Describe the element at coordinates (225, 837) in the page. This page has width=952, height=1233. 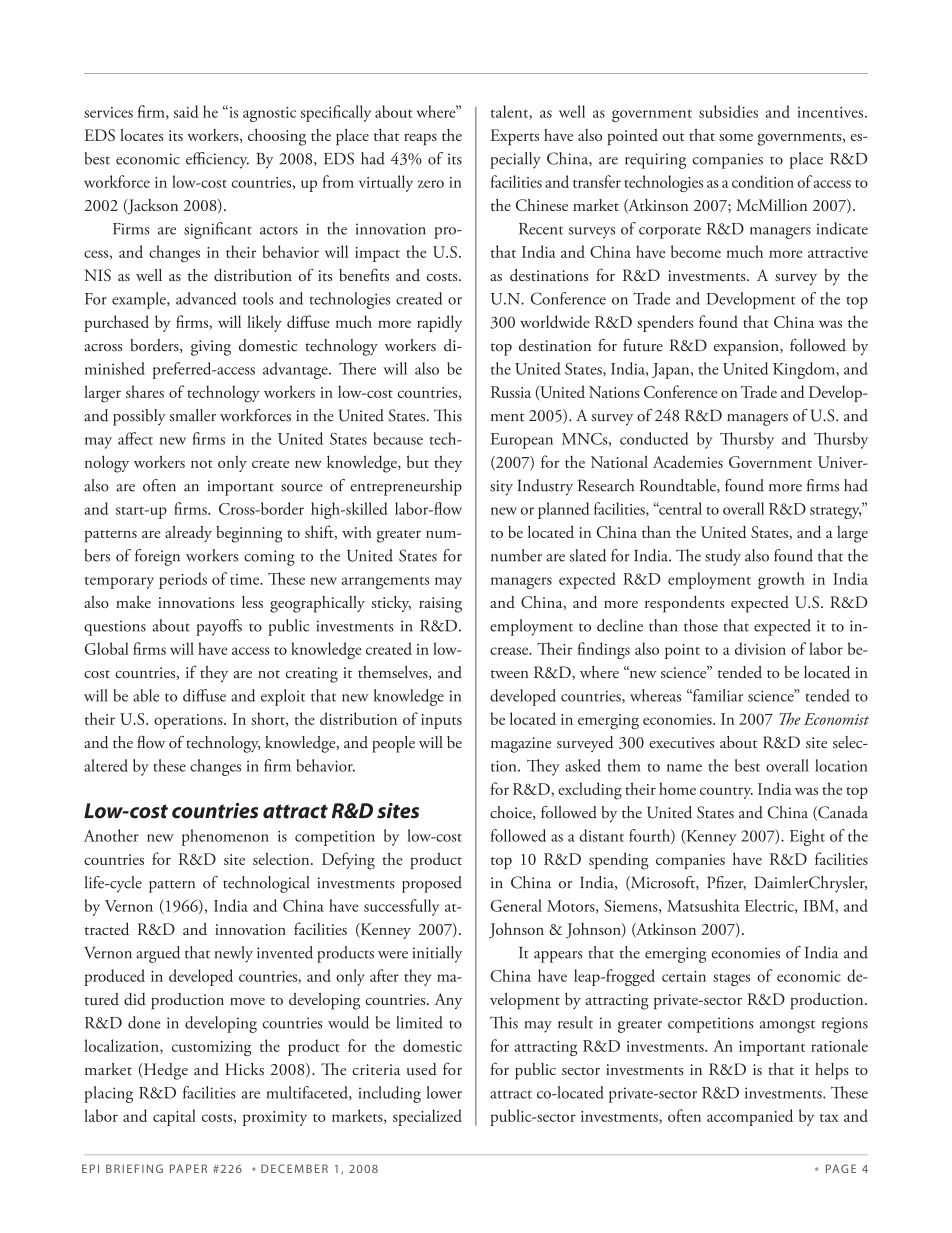
I see `phenomenon` at that location.
